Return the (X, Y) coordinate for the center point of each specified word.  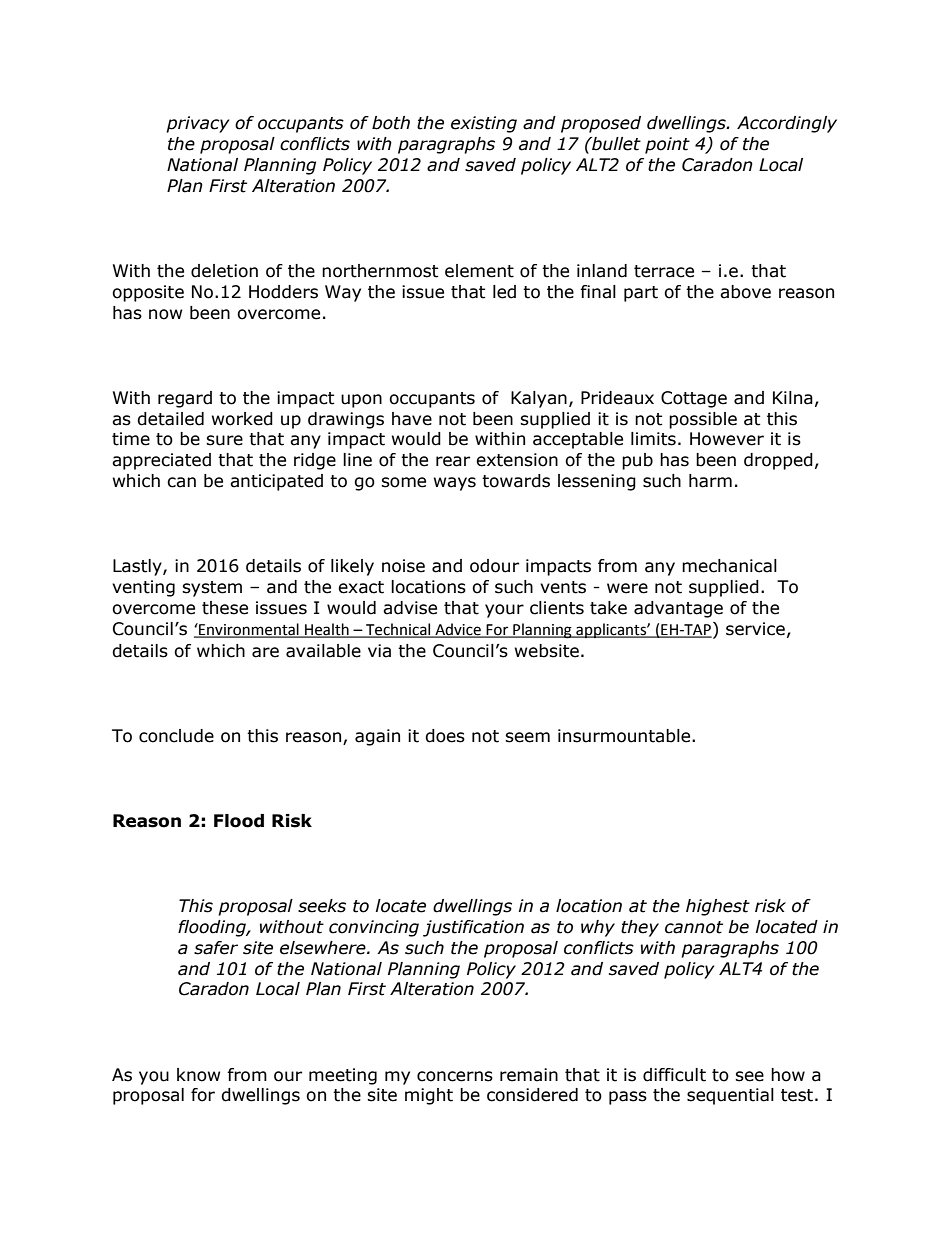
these (225, 608)
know (198, 1075)
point (667, 145)
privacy (197, 124)
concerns (455, 1076)
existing (484, 124)
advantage (678, 609)
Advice (458, 630)
